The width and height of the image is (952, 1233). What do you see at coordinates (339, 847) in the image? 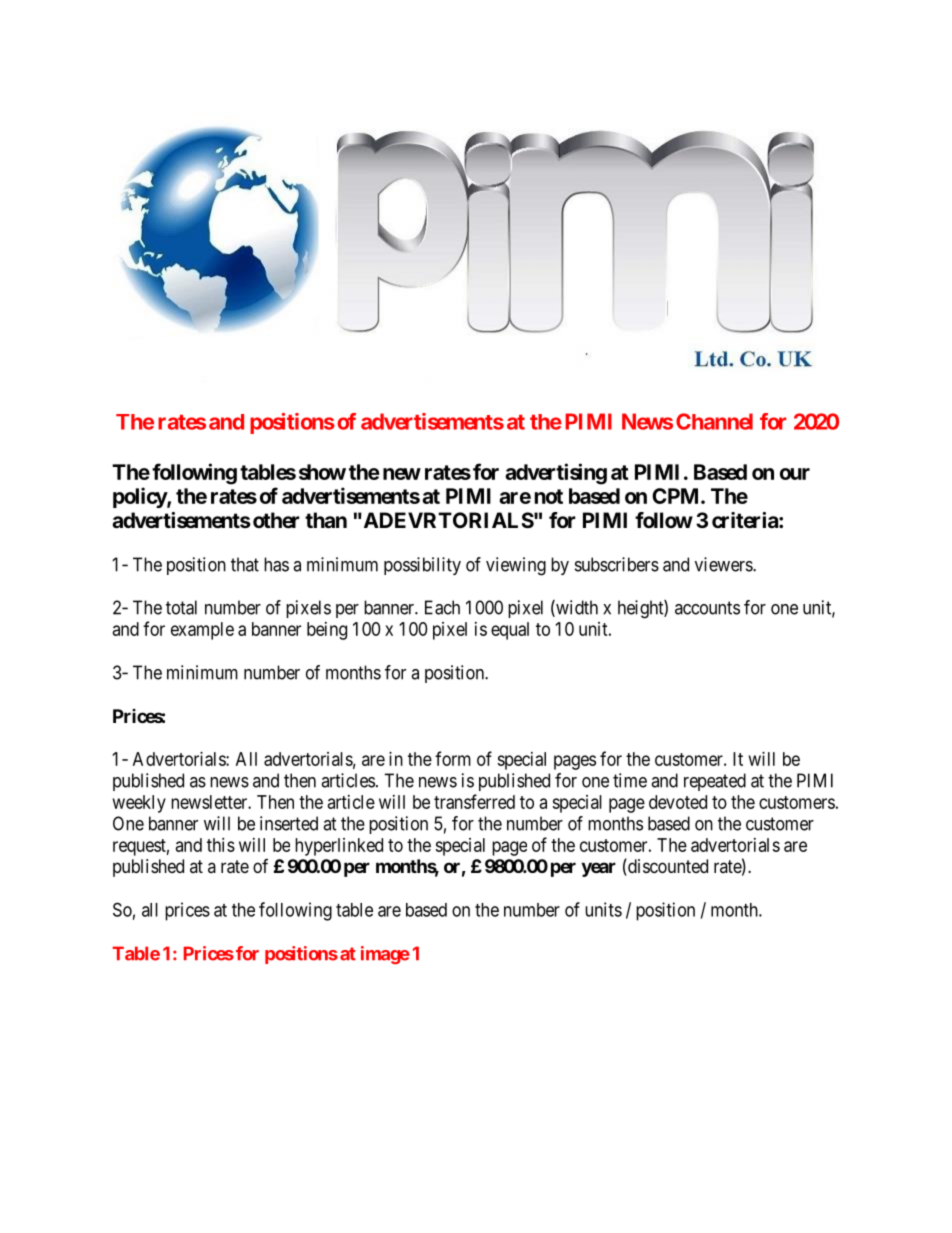
I see `hyperlinked` at bounding box center [339, 847].
